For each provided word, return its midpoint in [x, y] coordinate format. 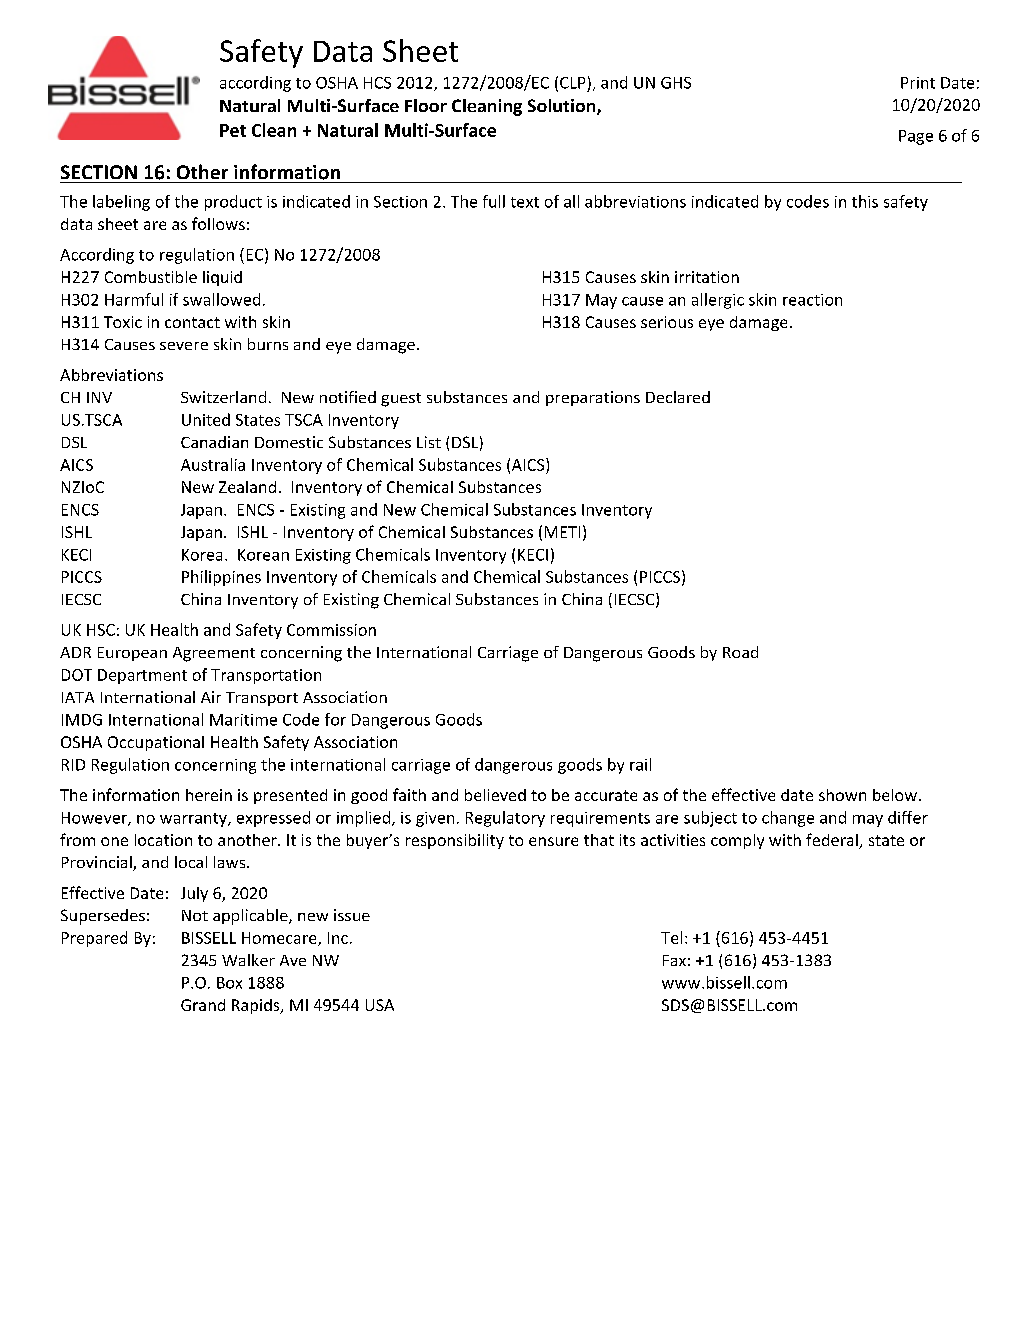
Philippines [221, 578]
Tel [671, 937]
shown [842, 795]
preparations [593, 398]
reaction [812, 300]
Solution [563, 107]
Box [229, 983]
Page [916, 137]
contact [192, 322]
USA [380, 1005]
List [429, 442]
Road [740, 652]
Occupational [156, 743]
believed [495, 795]
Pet [233, 130]
